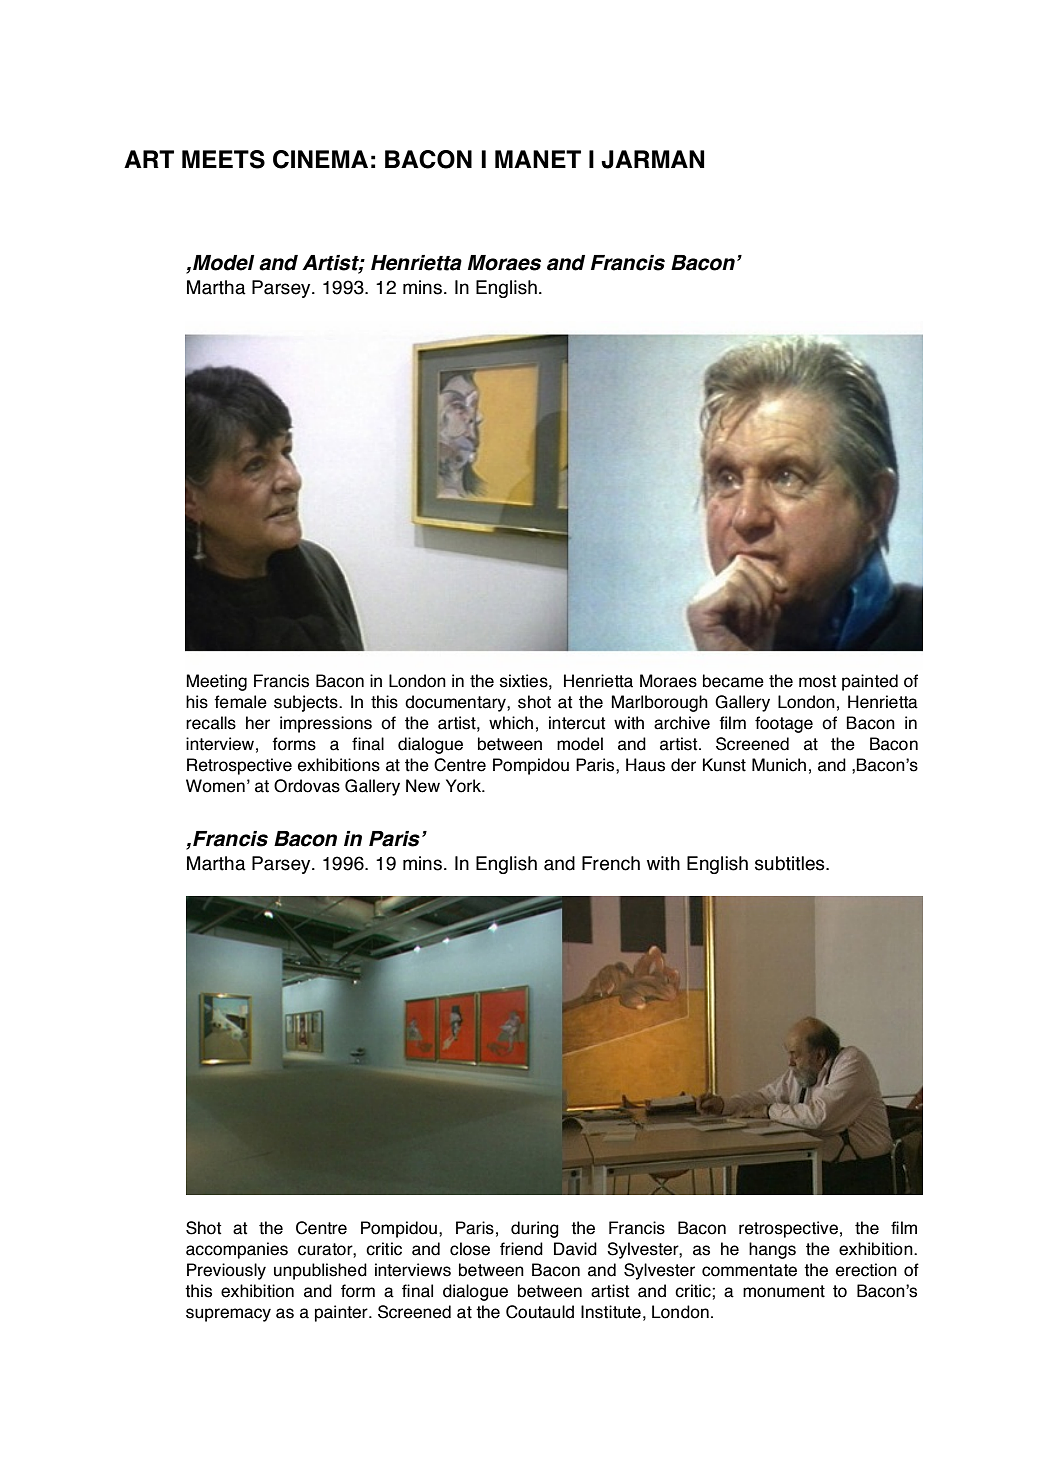 The height and width of the screenshot is (1476, 1043). I want to click on which, so click(511, 723).
